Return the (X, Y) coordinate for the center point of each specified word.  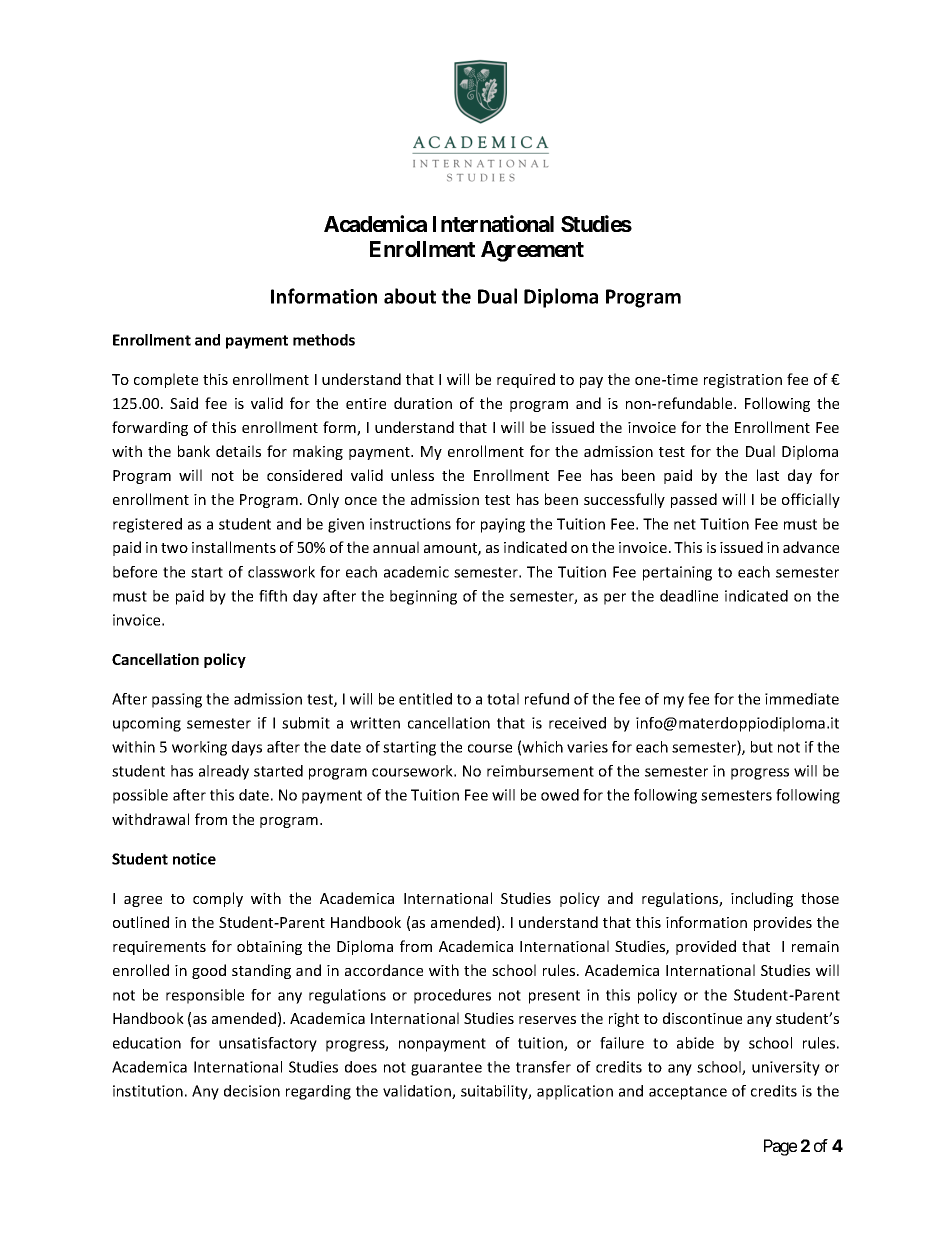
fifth (273, 596)
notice (194, 859)
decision (252, 1091)
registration (743, 381)
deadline (689, 596)
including (762, 899)
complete (166, 380)
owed (560, 795)
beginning (423, 597)
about (410, 296)
